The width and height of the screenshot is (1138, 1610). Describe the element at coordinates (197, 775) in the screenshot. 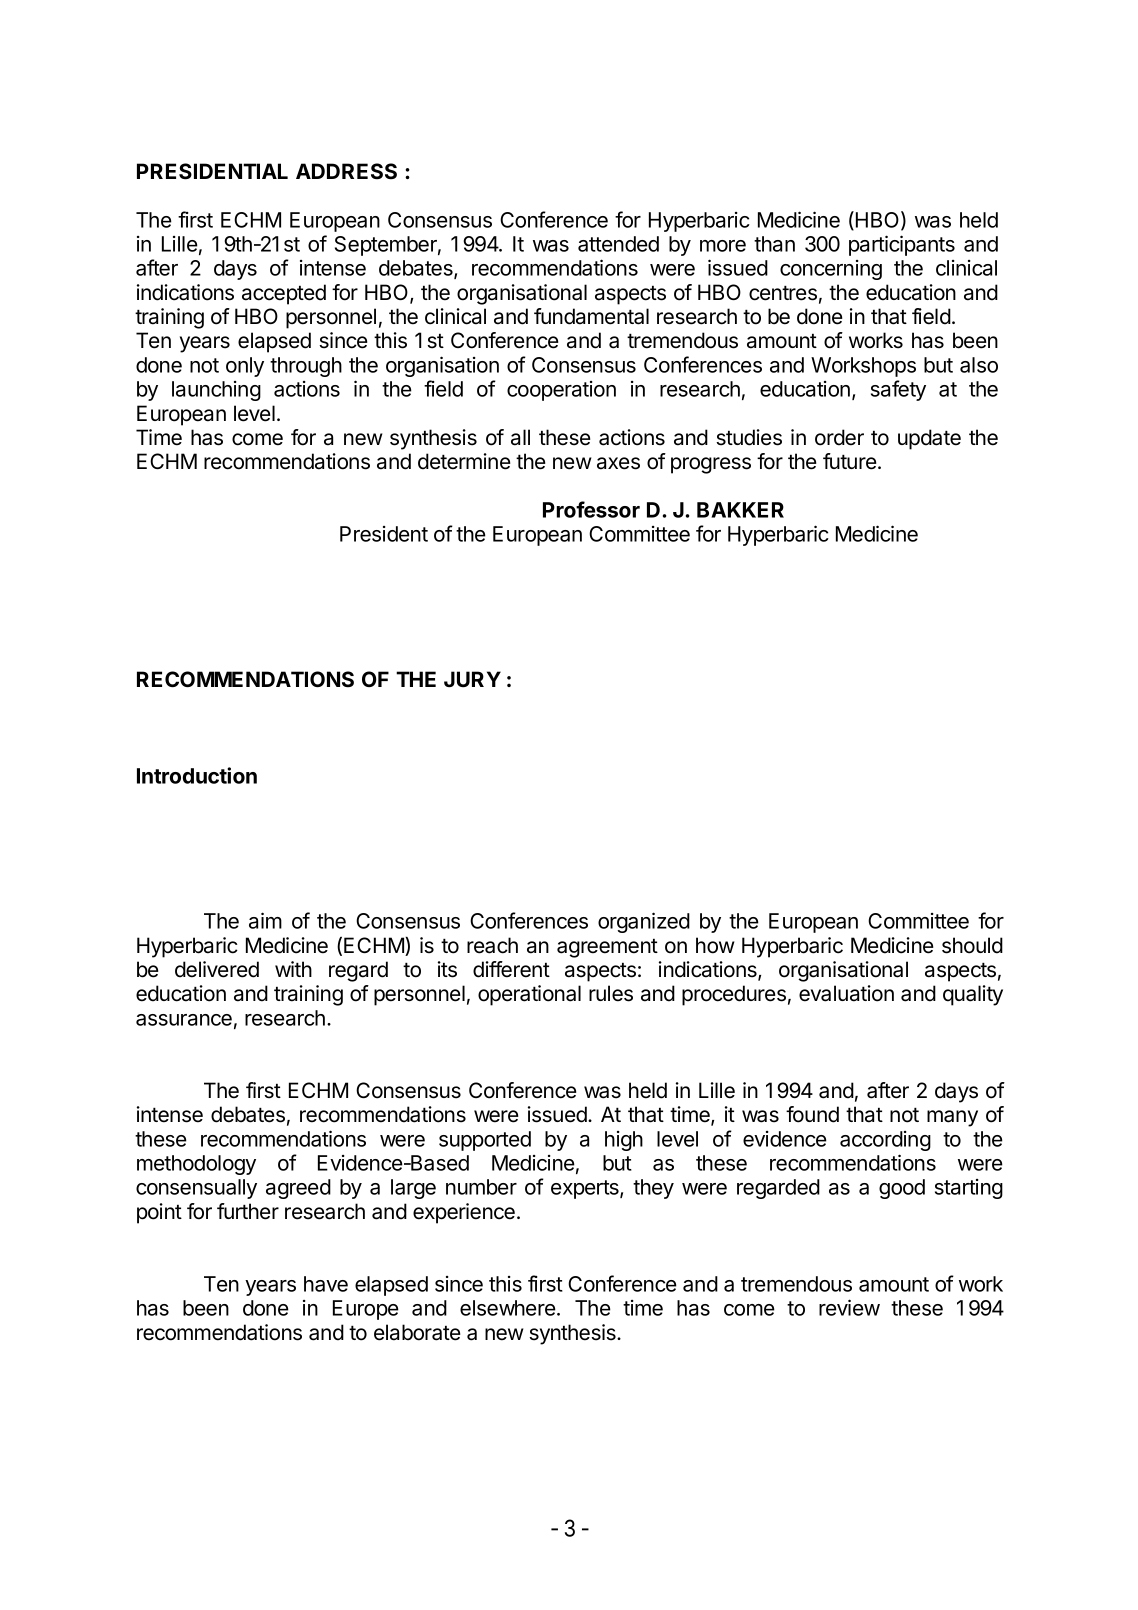

I see `Introduction` at that location.
